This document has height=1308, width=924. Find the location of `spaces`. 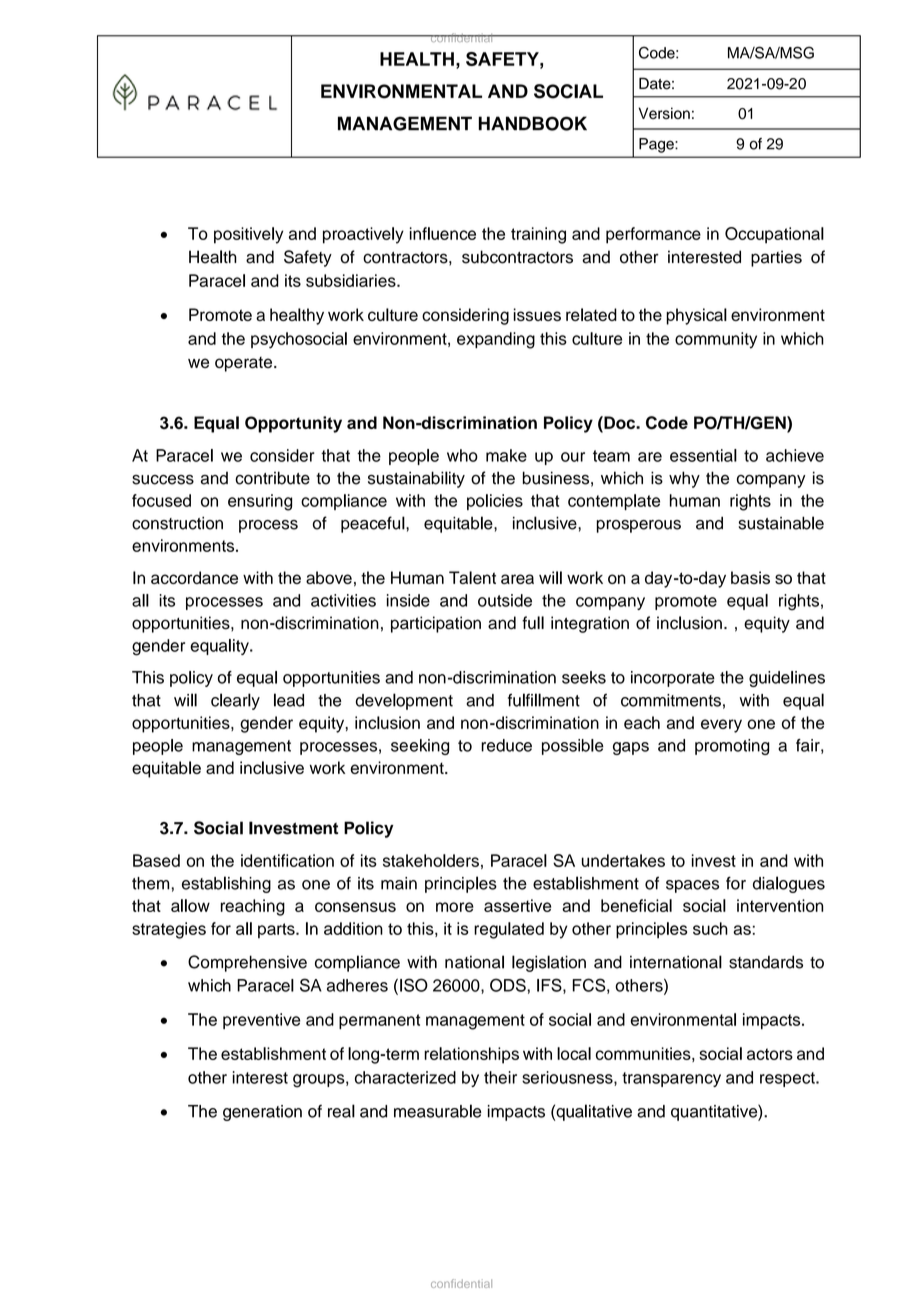

spaces is located at coordinates (692, 886).
